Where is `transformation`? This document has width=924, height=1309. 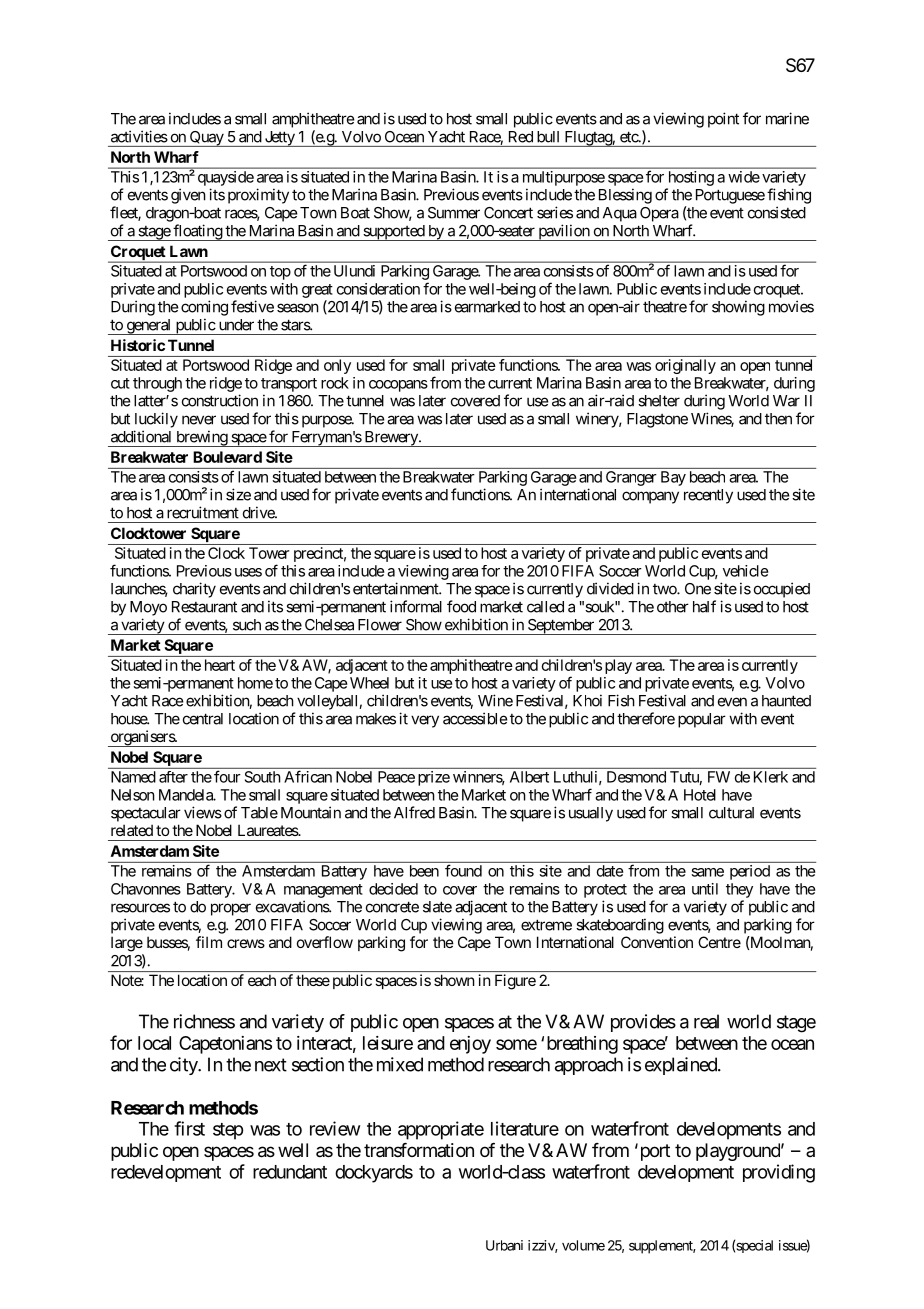 transformation is located at coordinates (419, 1150).
